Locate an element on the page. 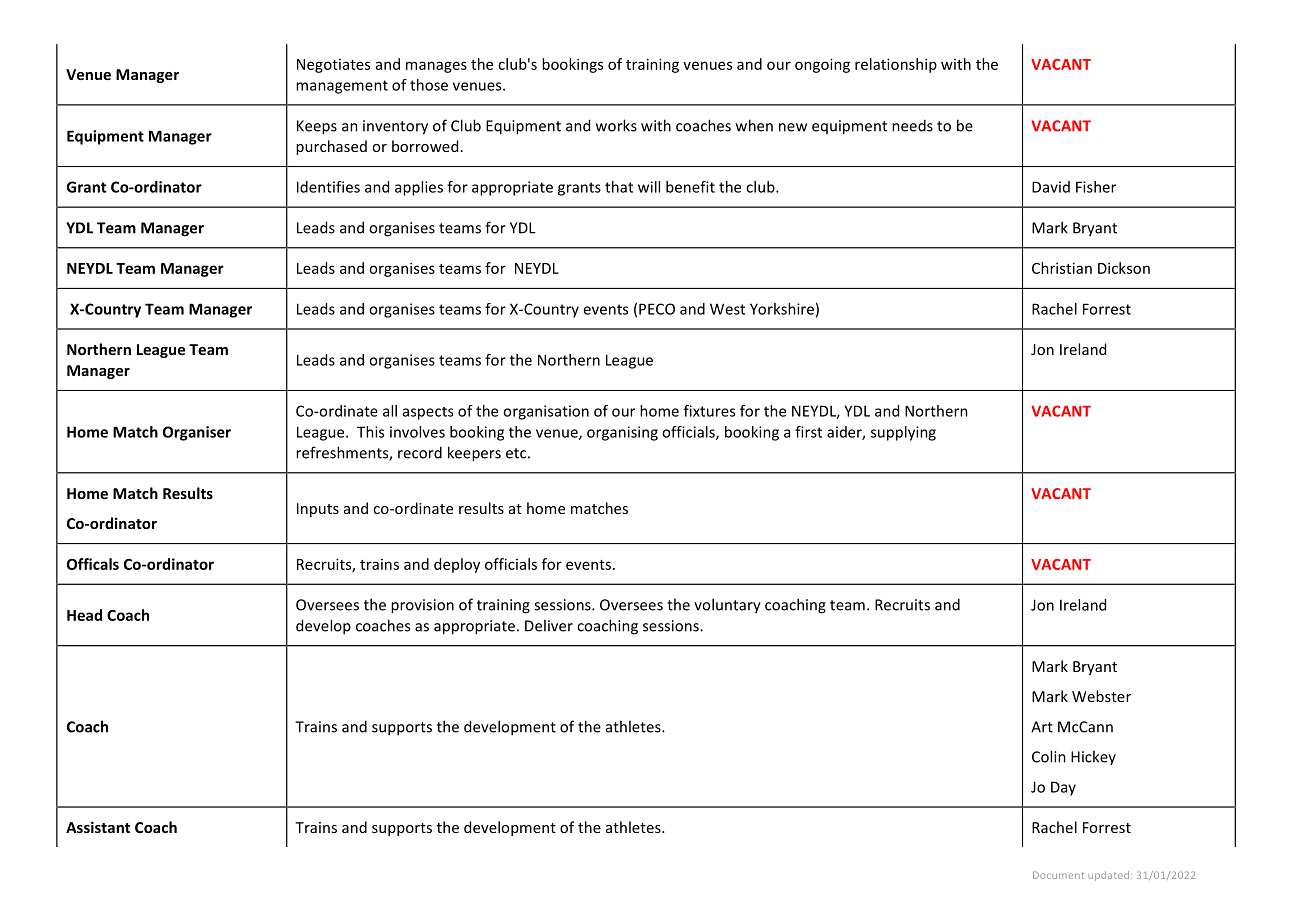  Document is located at coordinates (1058, 875).
